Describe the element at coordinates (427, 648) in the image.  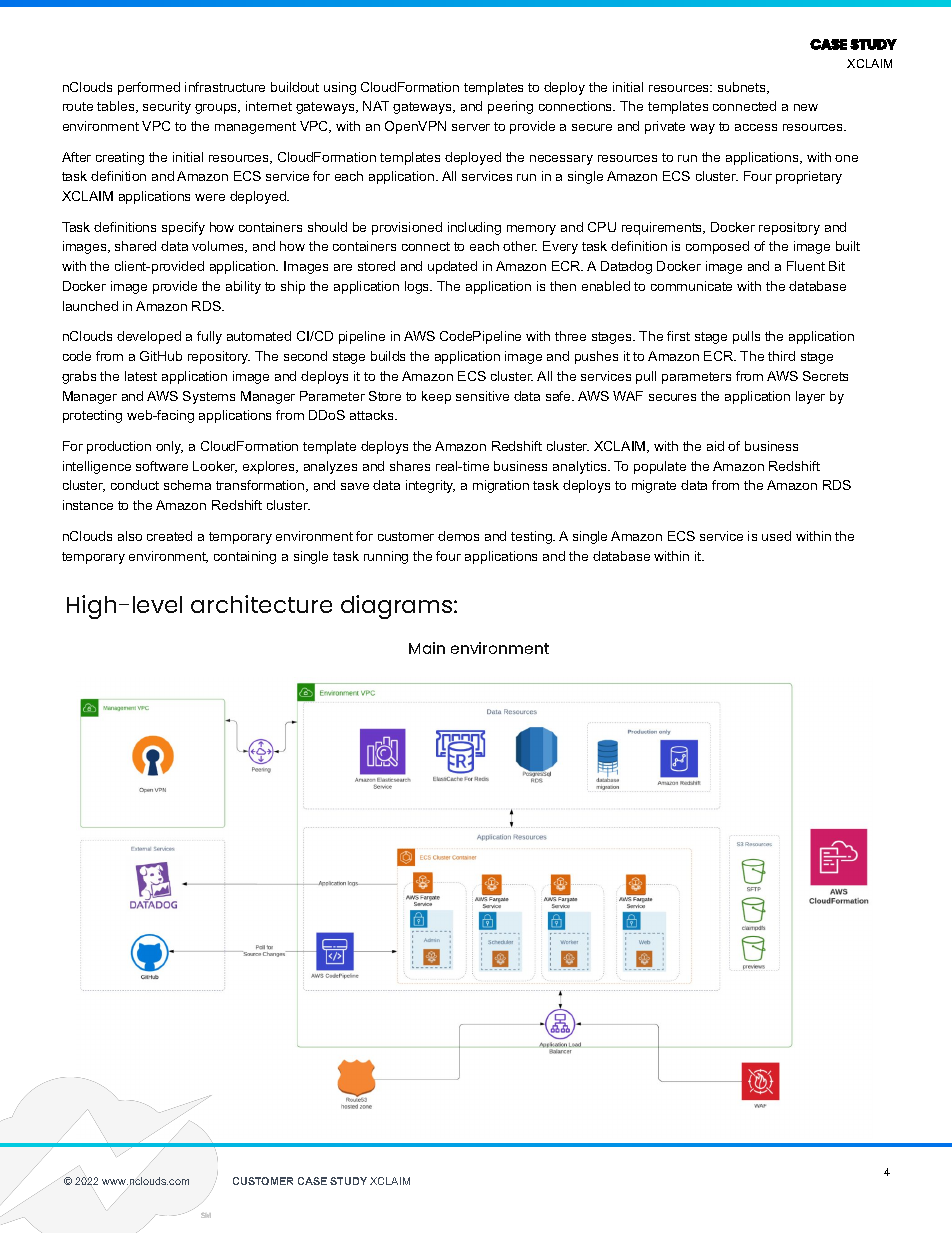
I see `Main` at that location.
